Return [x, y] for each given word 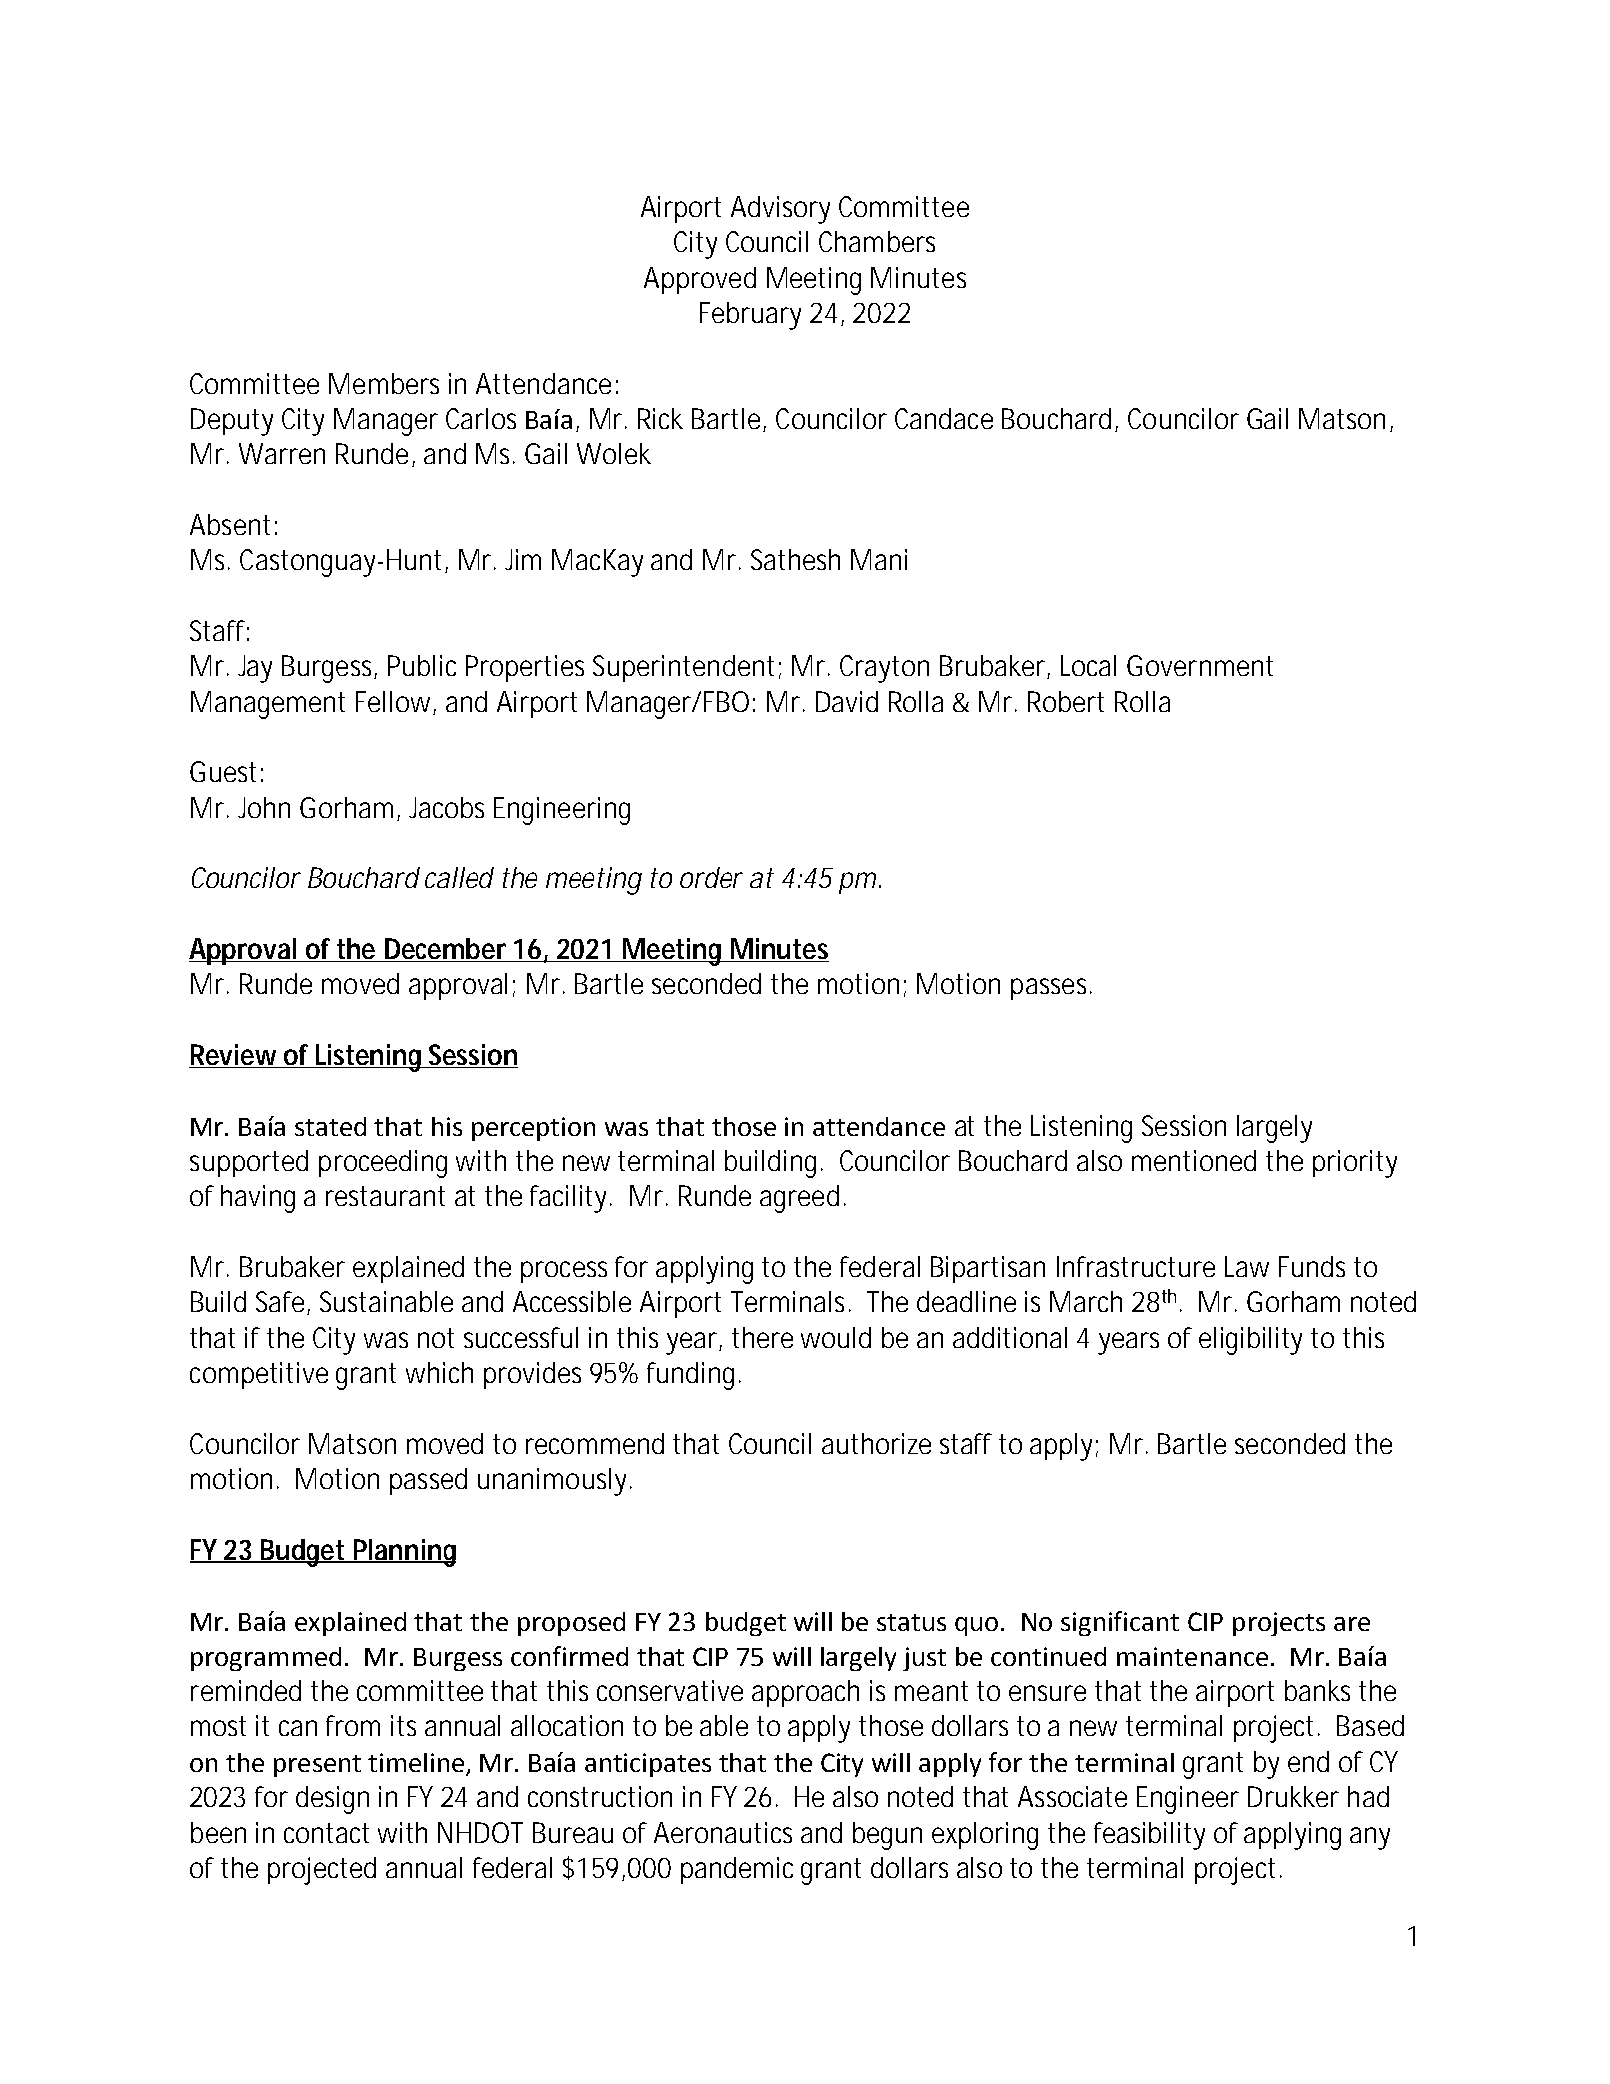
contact [326, 1833]
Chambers [877, 241]
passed [428, 1481]
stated [330, 1126]
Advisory [780, 210]
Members [384, 383]
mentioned [1194, 1160]
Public [422, 665]
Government [1200, 665]
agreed [799, 1199]
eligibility [1250, 1341]
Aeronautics [723, 1832]
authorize [876, 1443]
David [847, 701]
